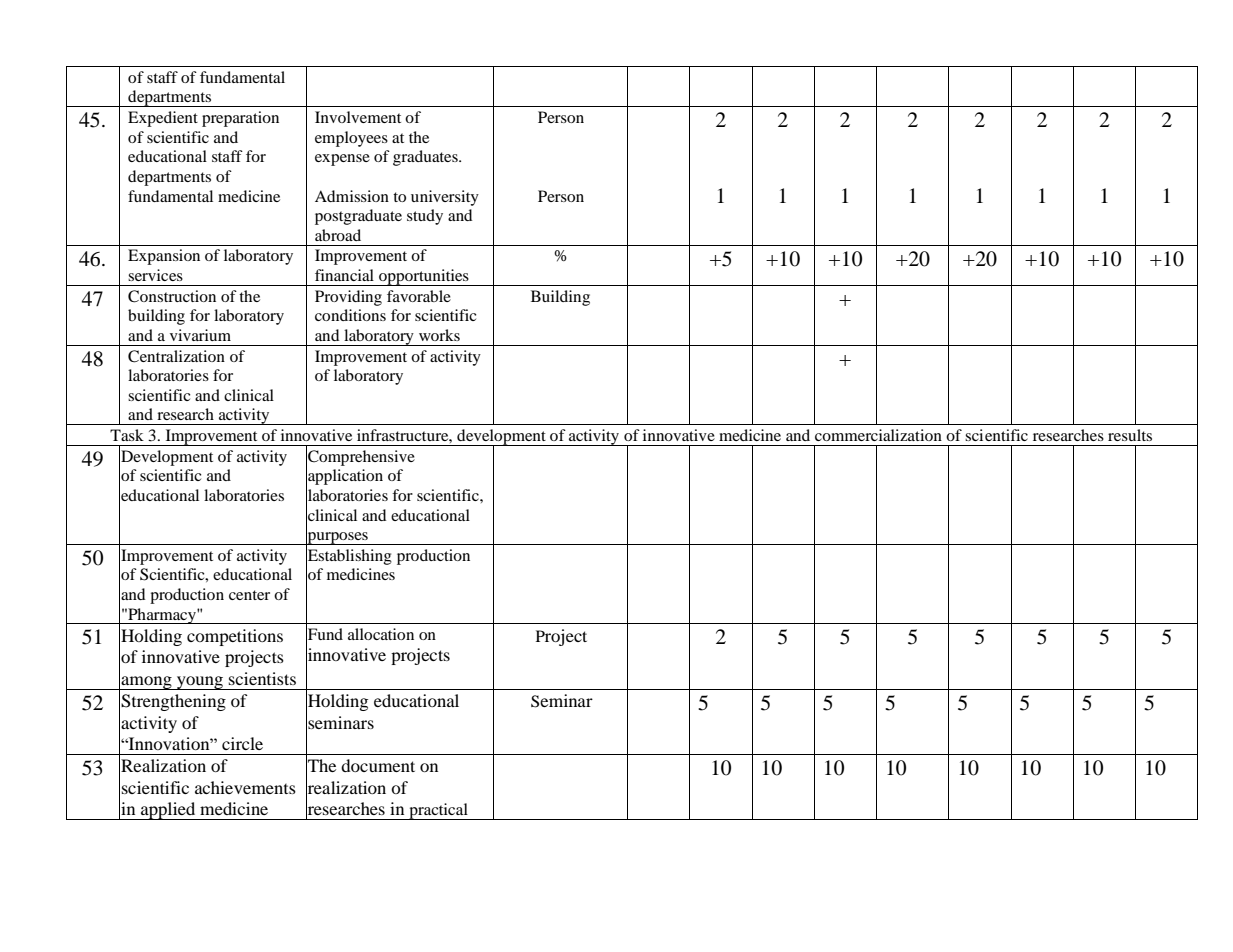 The height and width of the screenshot is (952, 1233). I want to click on practical, so click(438, 811).
